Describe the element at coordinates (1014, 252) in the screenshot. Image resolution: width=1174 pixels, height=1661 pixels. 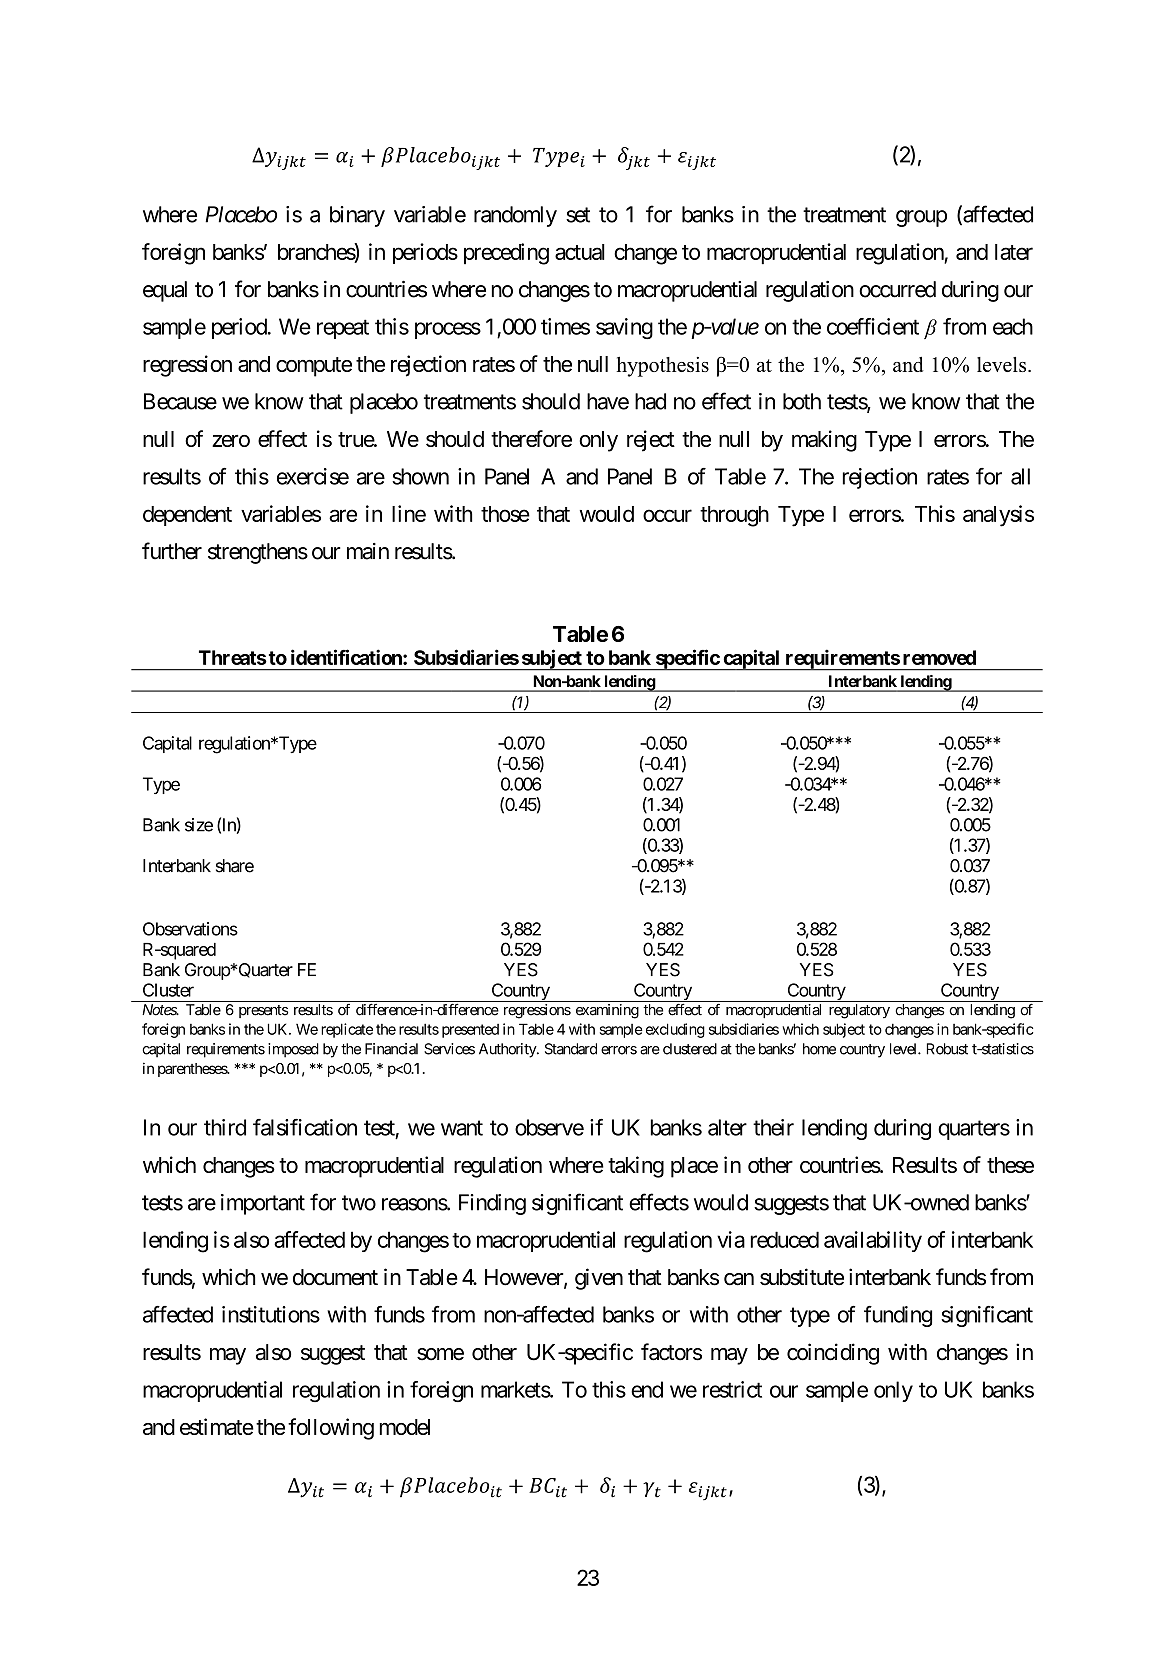
I see `later` at that location.
